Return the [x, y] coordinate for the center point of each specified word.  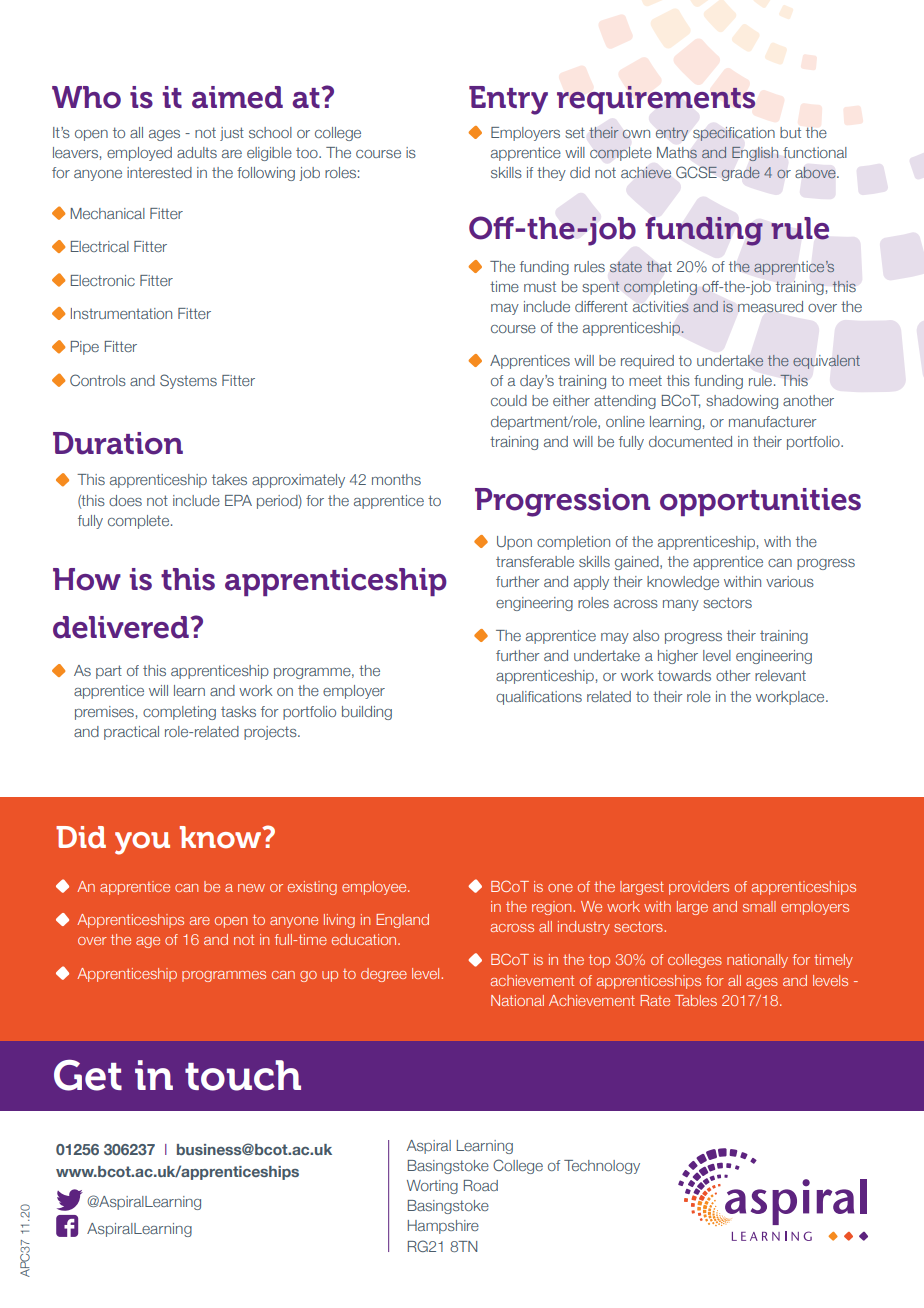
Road [481, 1185]
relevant [780, 675]
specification [734, 134]
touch [243, 1075]
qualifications [539, 698]
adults [197, 152]
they [551, 174]
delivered [122, 627]
